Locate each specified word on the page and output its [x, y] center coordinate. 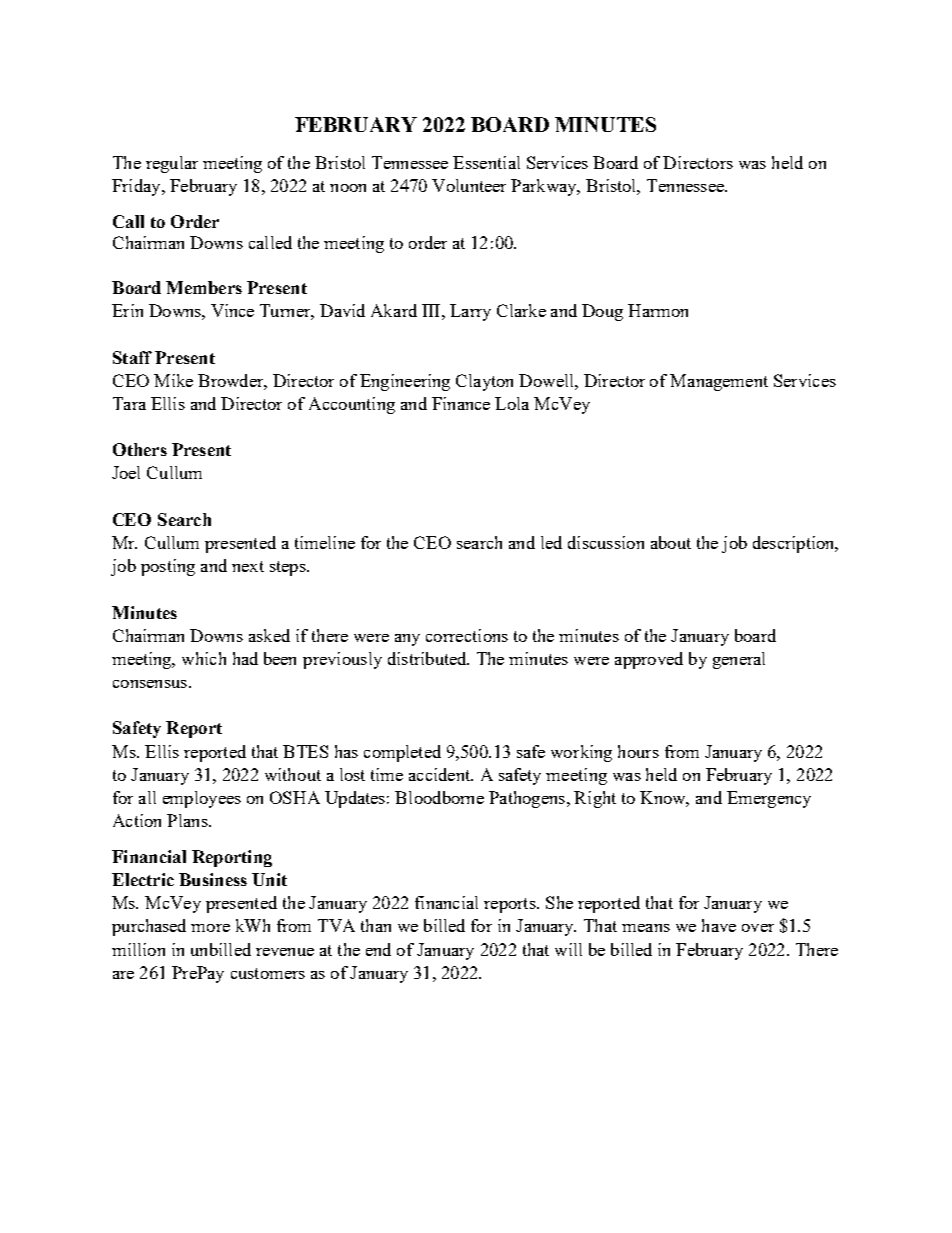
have [719, 925]
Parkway [545, 187]
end [378, 949]
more [210, 928]
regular [172, 164]
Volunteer [469, 185]
